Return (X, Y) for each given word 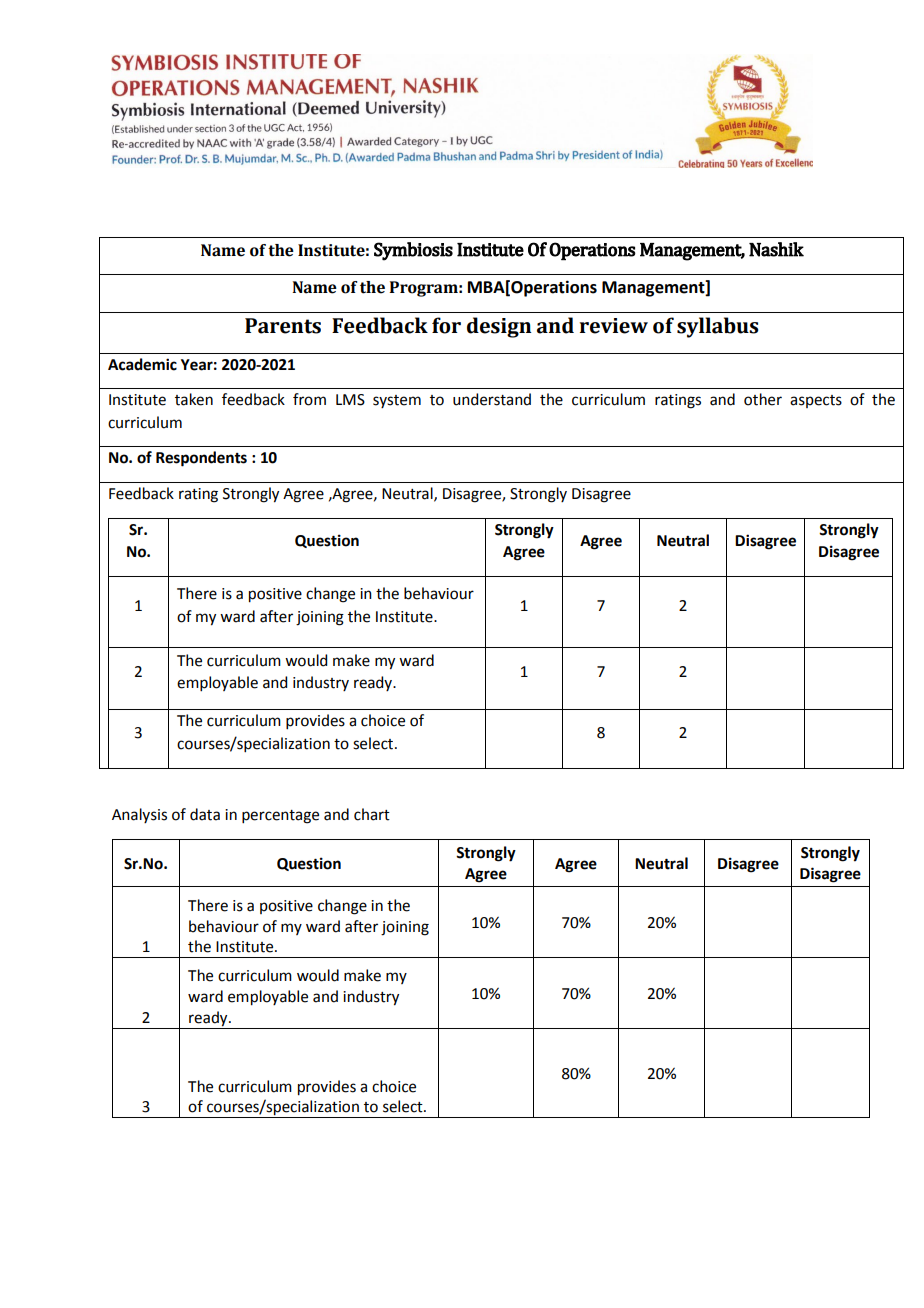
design (499, 327)
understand (492, 399)
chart (372, 814)
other (763, 399)
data (205, 814)
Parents (283, 326)
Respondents (201, 459)
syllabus (717, 327)
